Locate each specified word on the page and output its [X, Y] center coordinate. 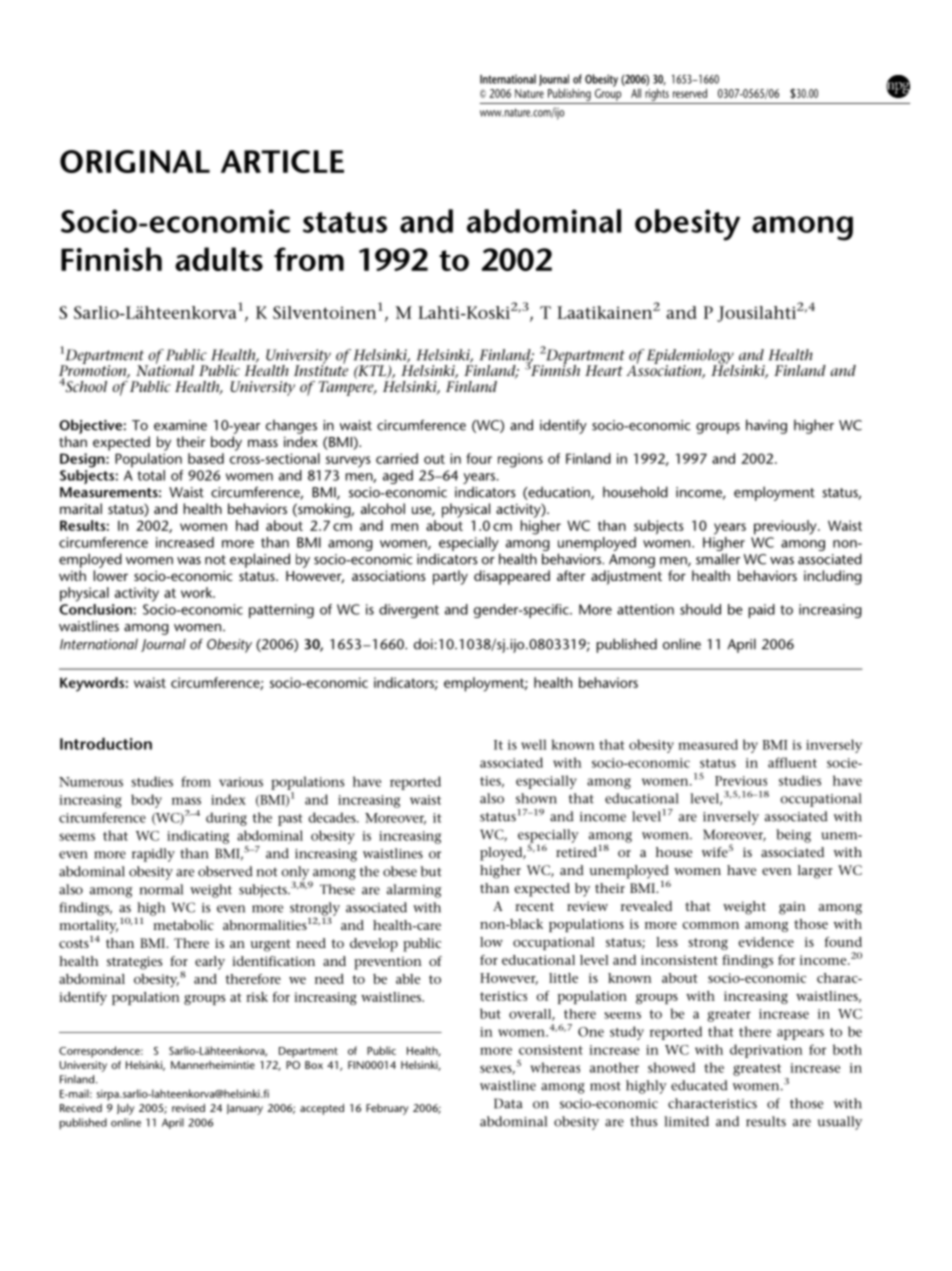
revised [188, 1108]
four [479, 458]
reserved [690, 93]
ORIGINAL [135, 161]
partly [450, 577]
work [197, 592]
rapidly [153, 855]
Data [508, 1103]
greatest [757, 1070]
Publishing [569, 94]
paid [762, 611]
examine [180, 425]
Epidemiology [690, 357]
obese [400, 871]
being [793, 836]
